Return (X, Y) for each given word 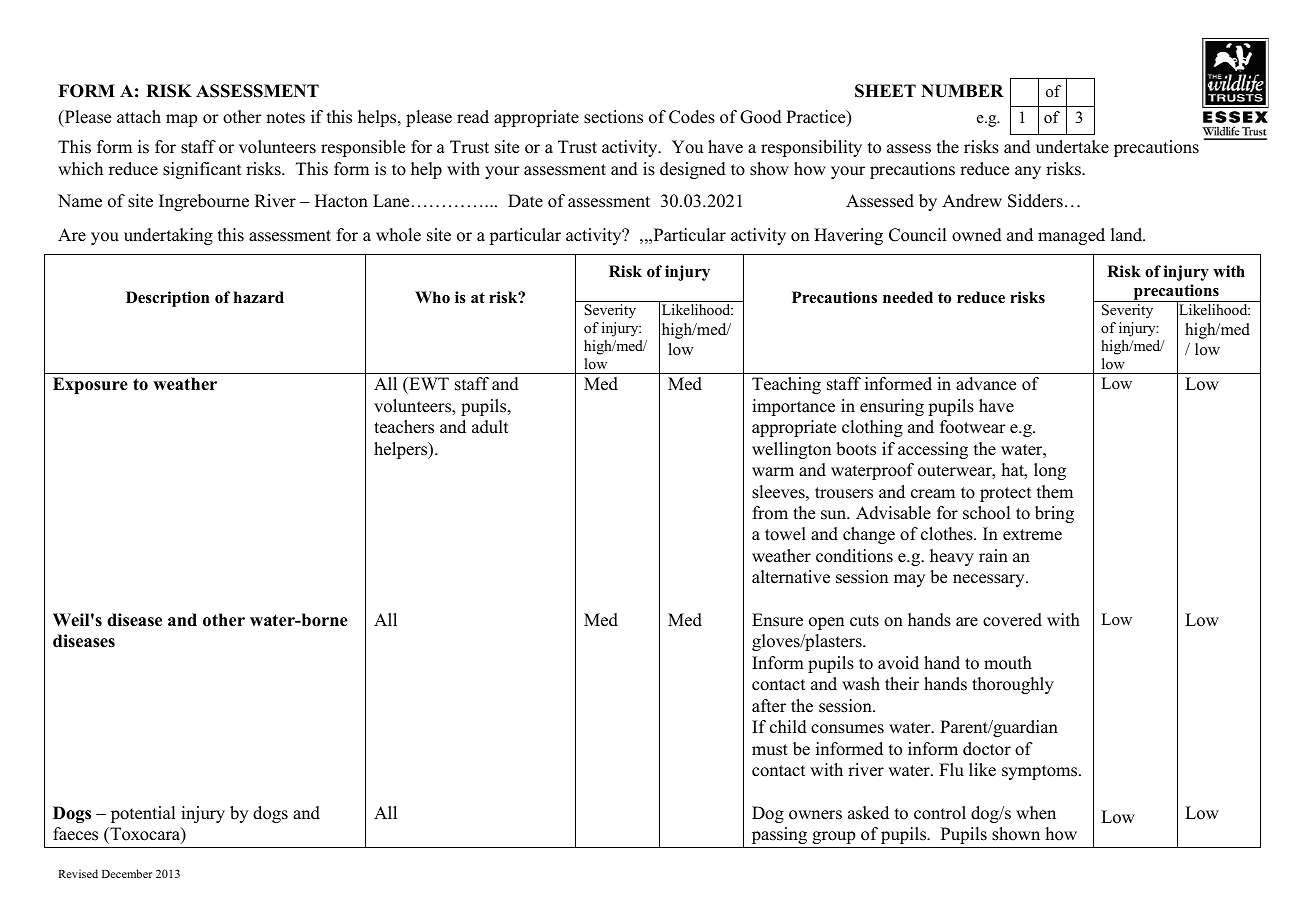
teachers (404, 427)
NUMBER (962, 91)
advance (986, 384)
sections (613, 117)
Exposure (90, 385)
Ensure (777, 620)
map (181, 120)
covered (1012, 620)
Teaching (786, 385)
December (127, 873)
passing (779, 835)
